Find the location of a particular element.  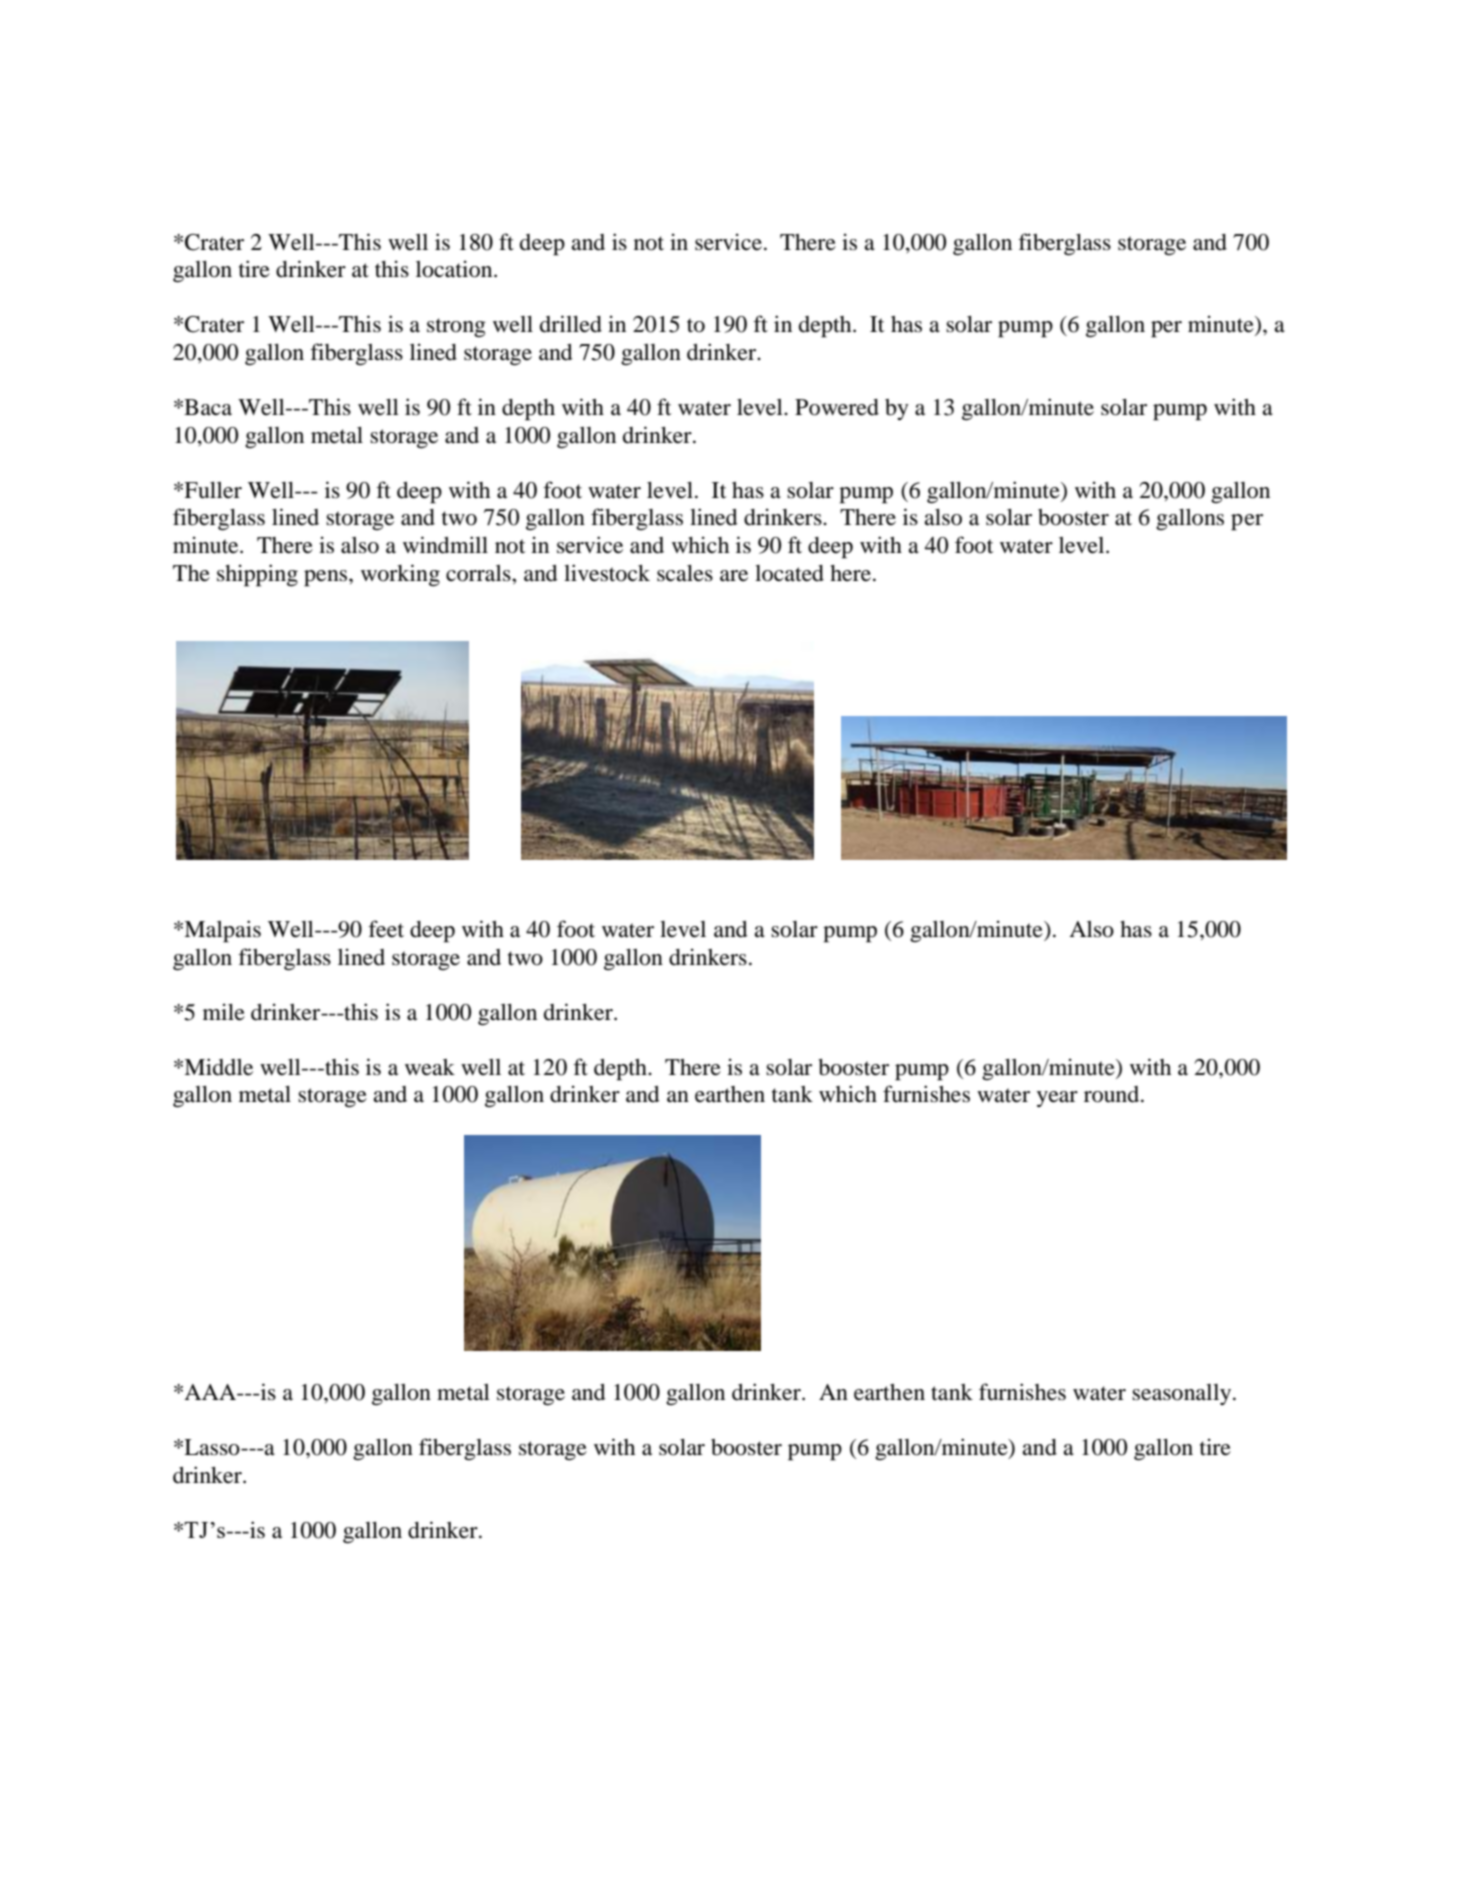

weak is located at coordinates (430, 1067).
